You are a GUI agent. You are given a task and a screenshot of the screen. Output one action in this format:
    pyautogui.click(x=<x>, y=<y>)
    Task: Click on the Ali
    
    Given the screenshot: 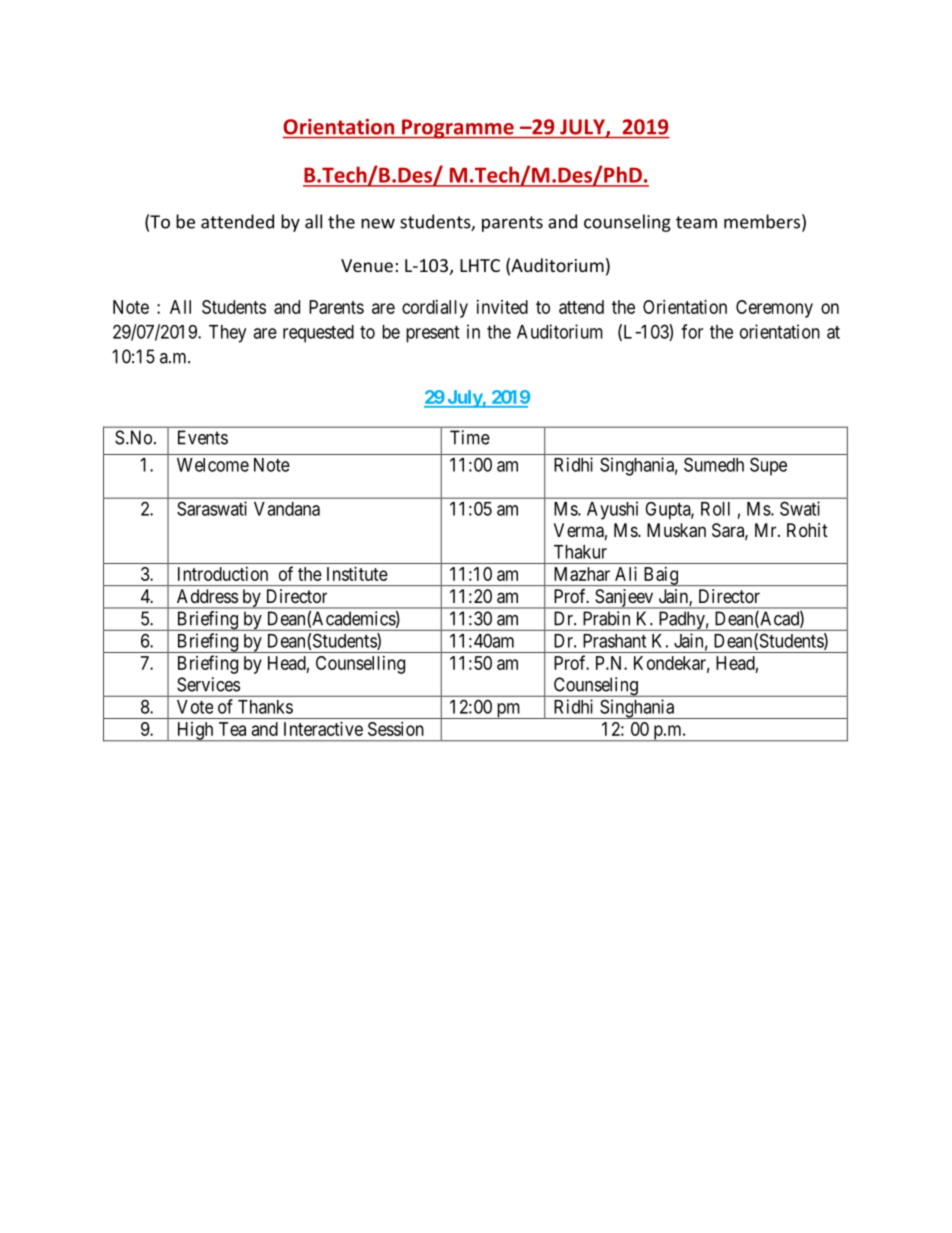 What is the action you would take?
    pyautogui.click(x=626, y=574)
